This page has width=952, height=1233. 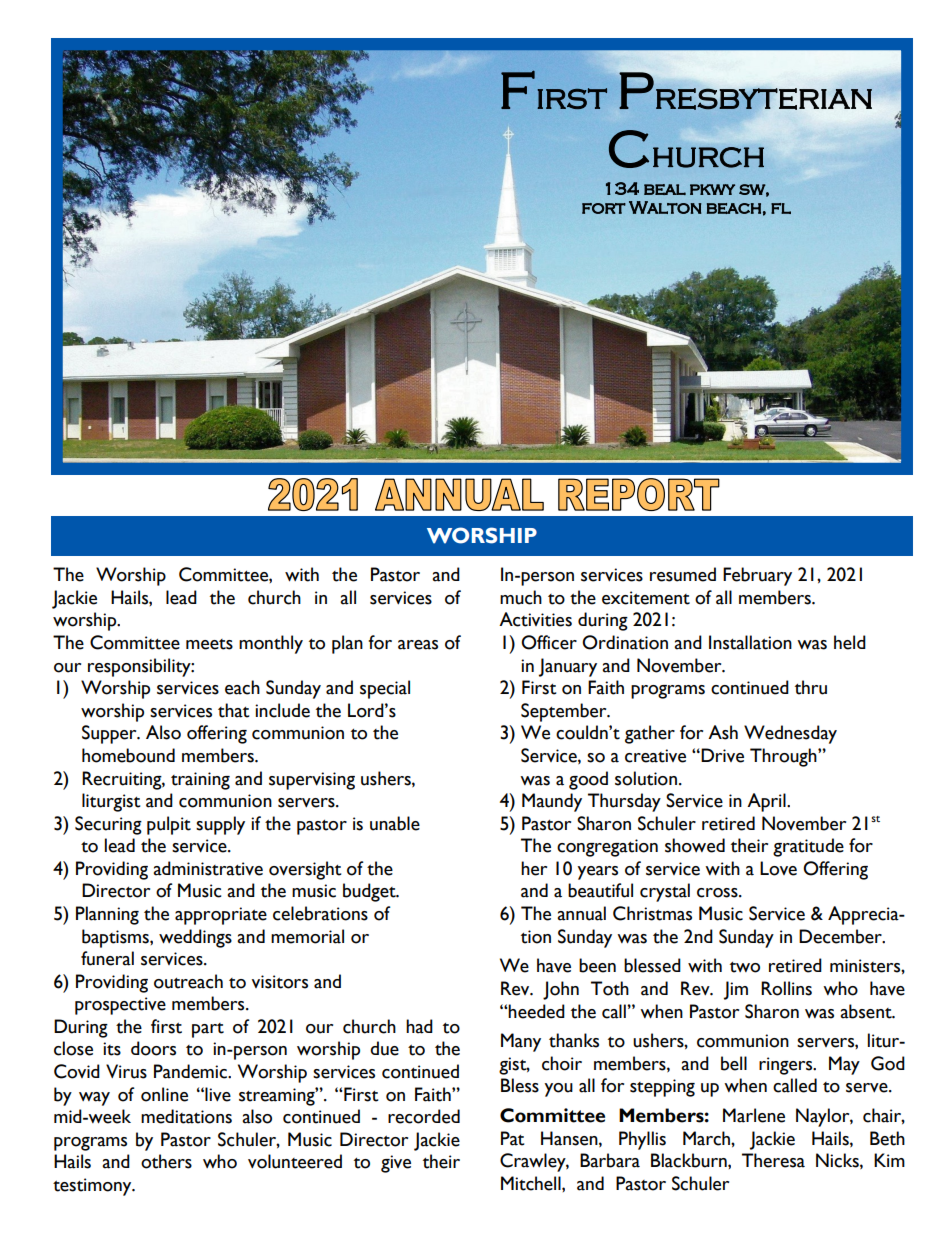 I want to click on Activities, so click(x=535, y=619).
